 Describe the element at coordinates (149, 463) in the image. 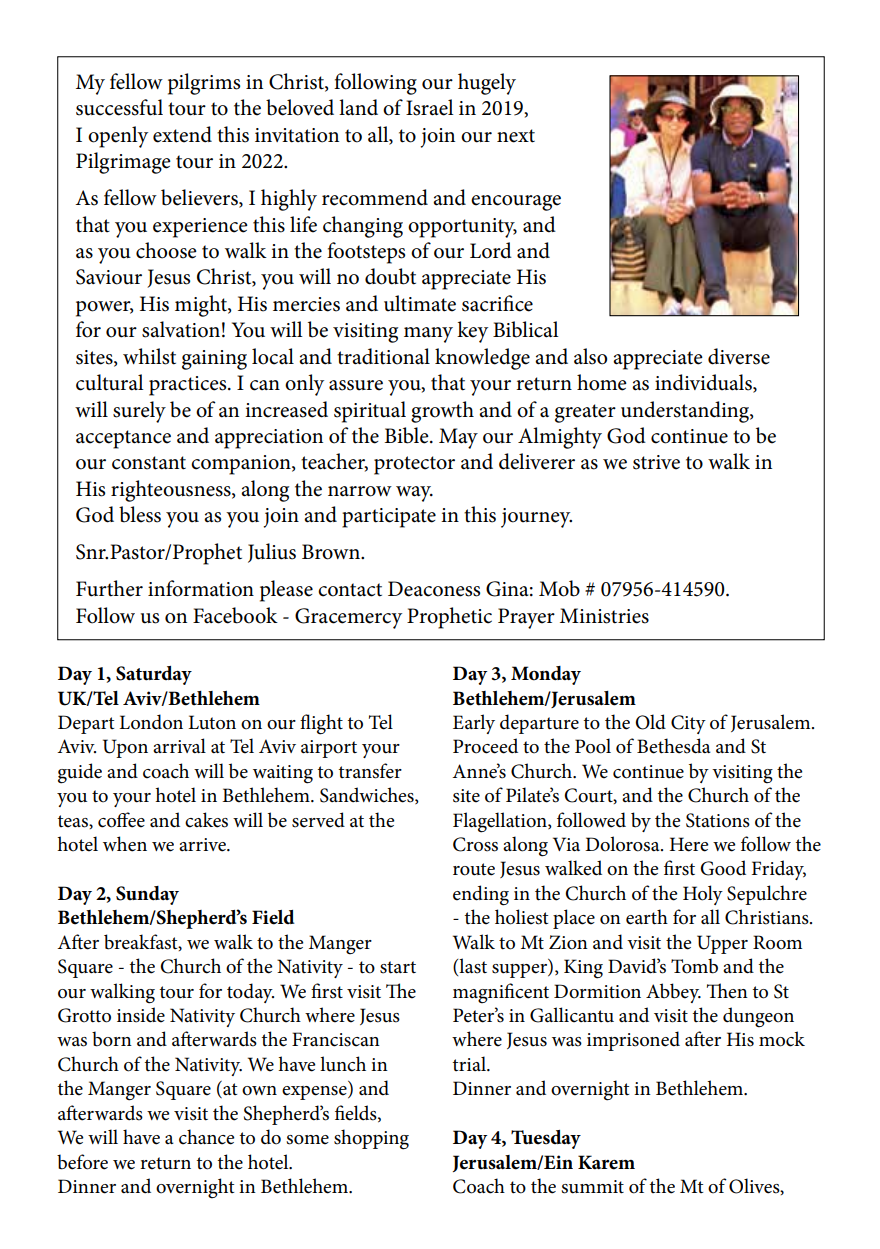

I see `constant` at that location.
